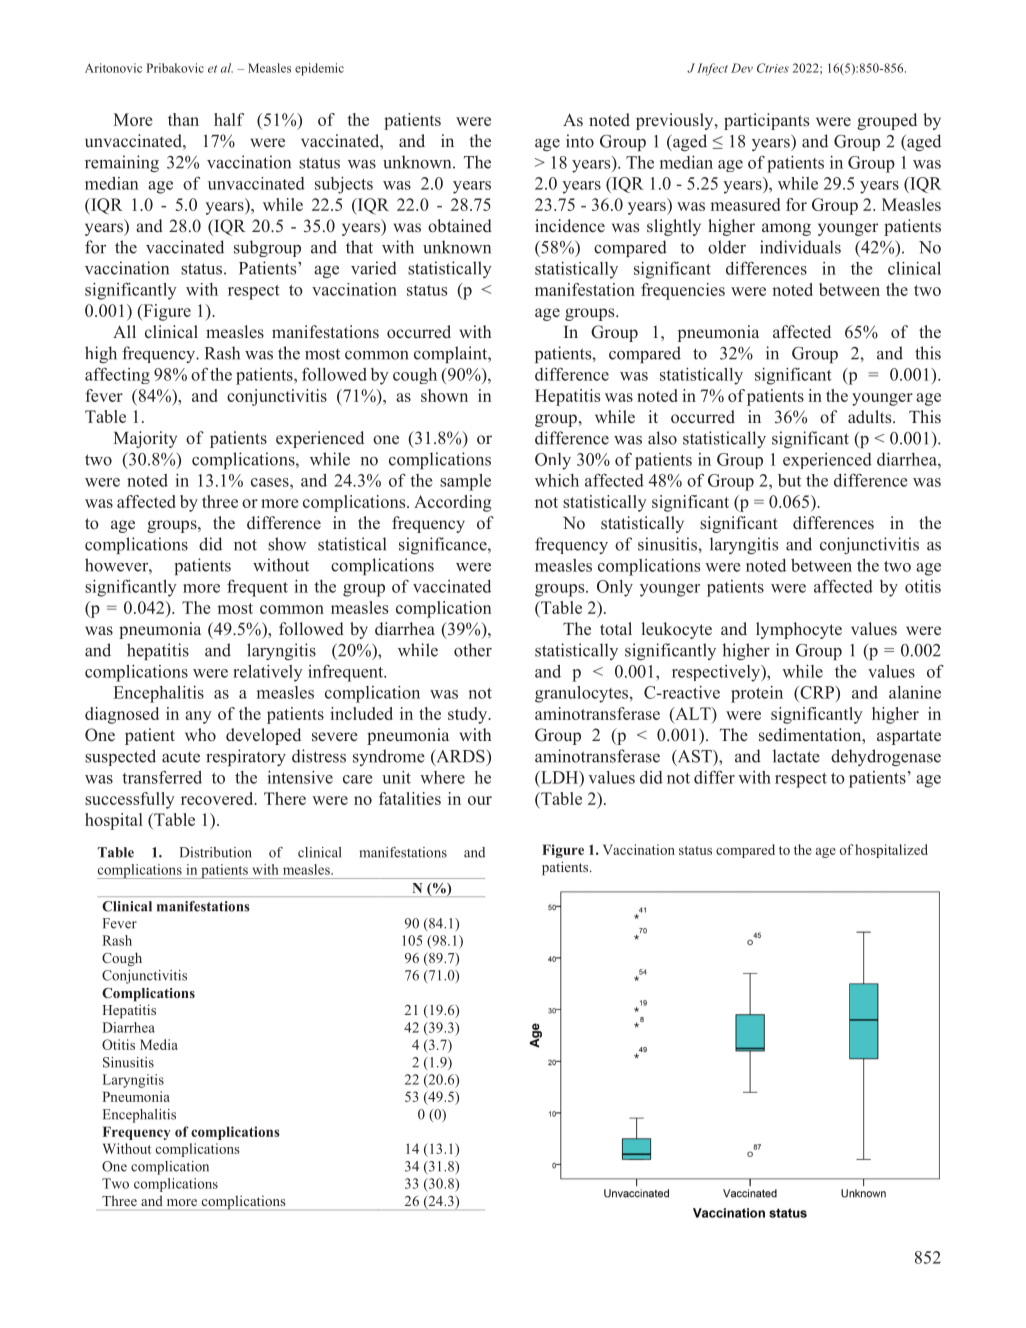 Image resolution: width=1026 pixels, height=1328 pixels. Describe the element at coordinates (117, 375) in the screenshot. I see `affecting` at that location.
